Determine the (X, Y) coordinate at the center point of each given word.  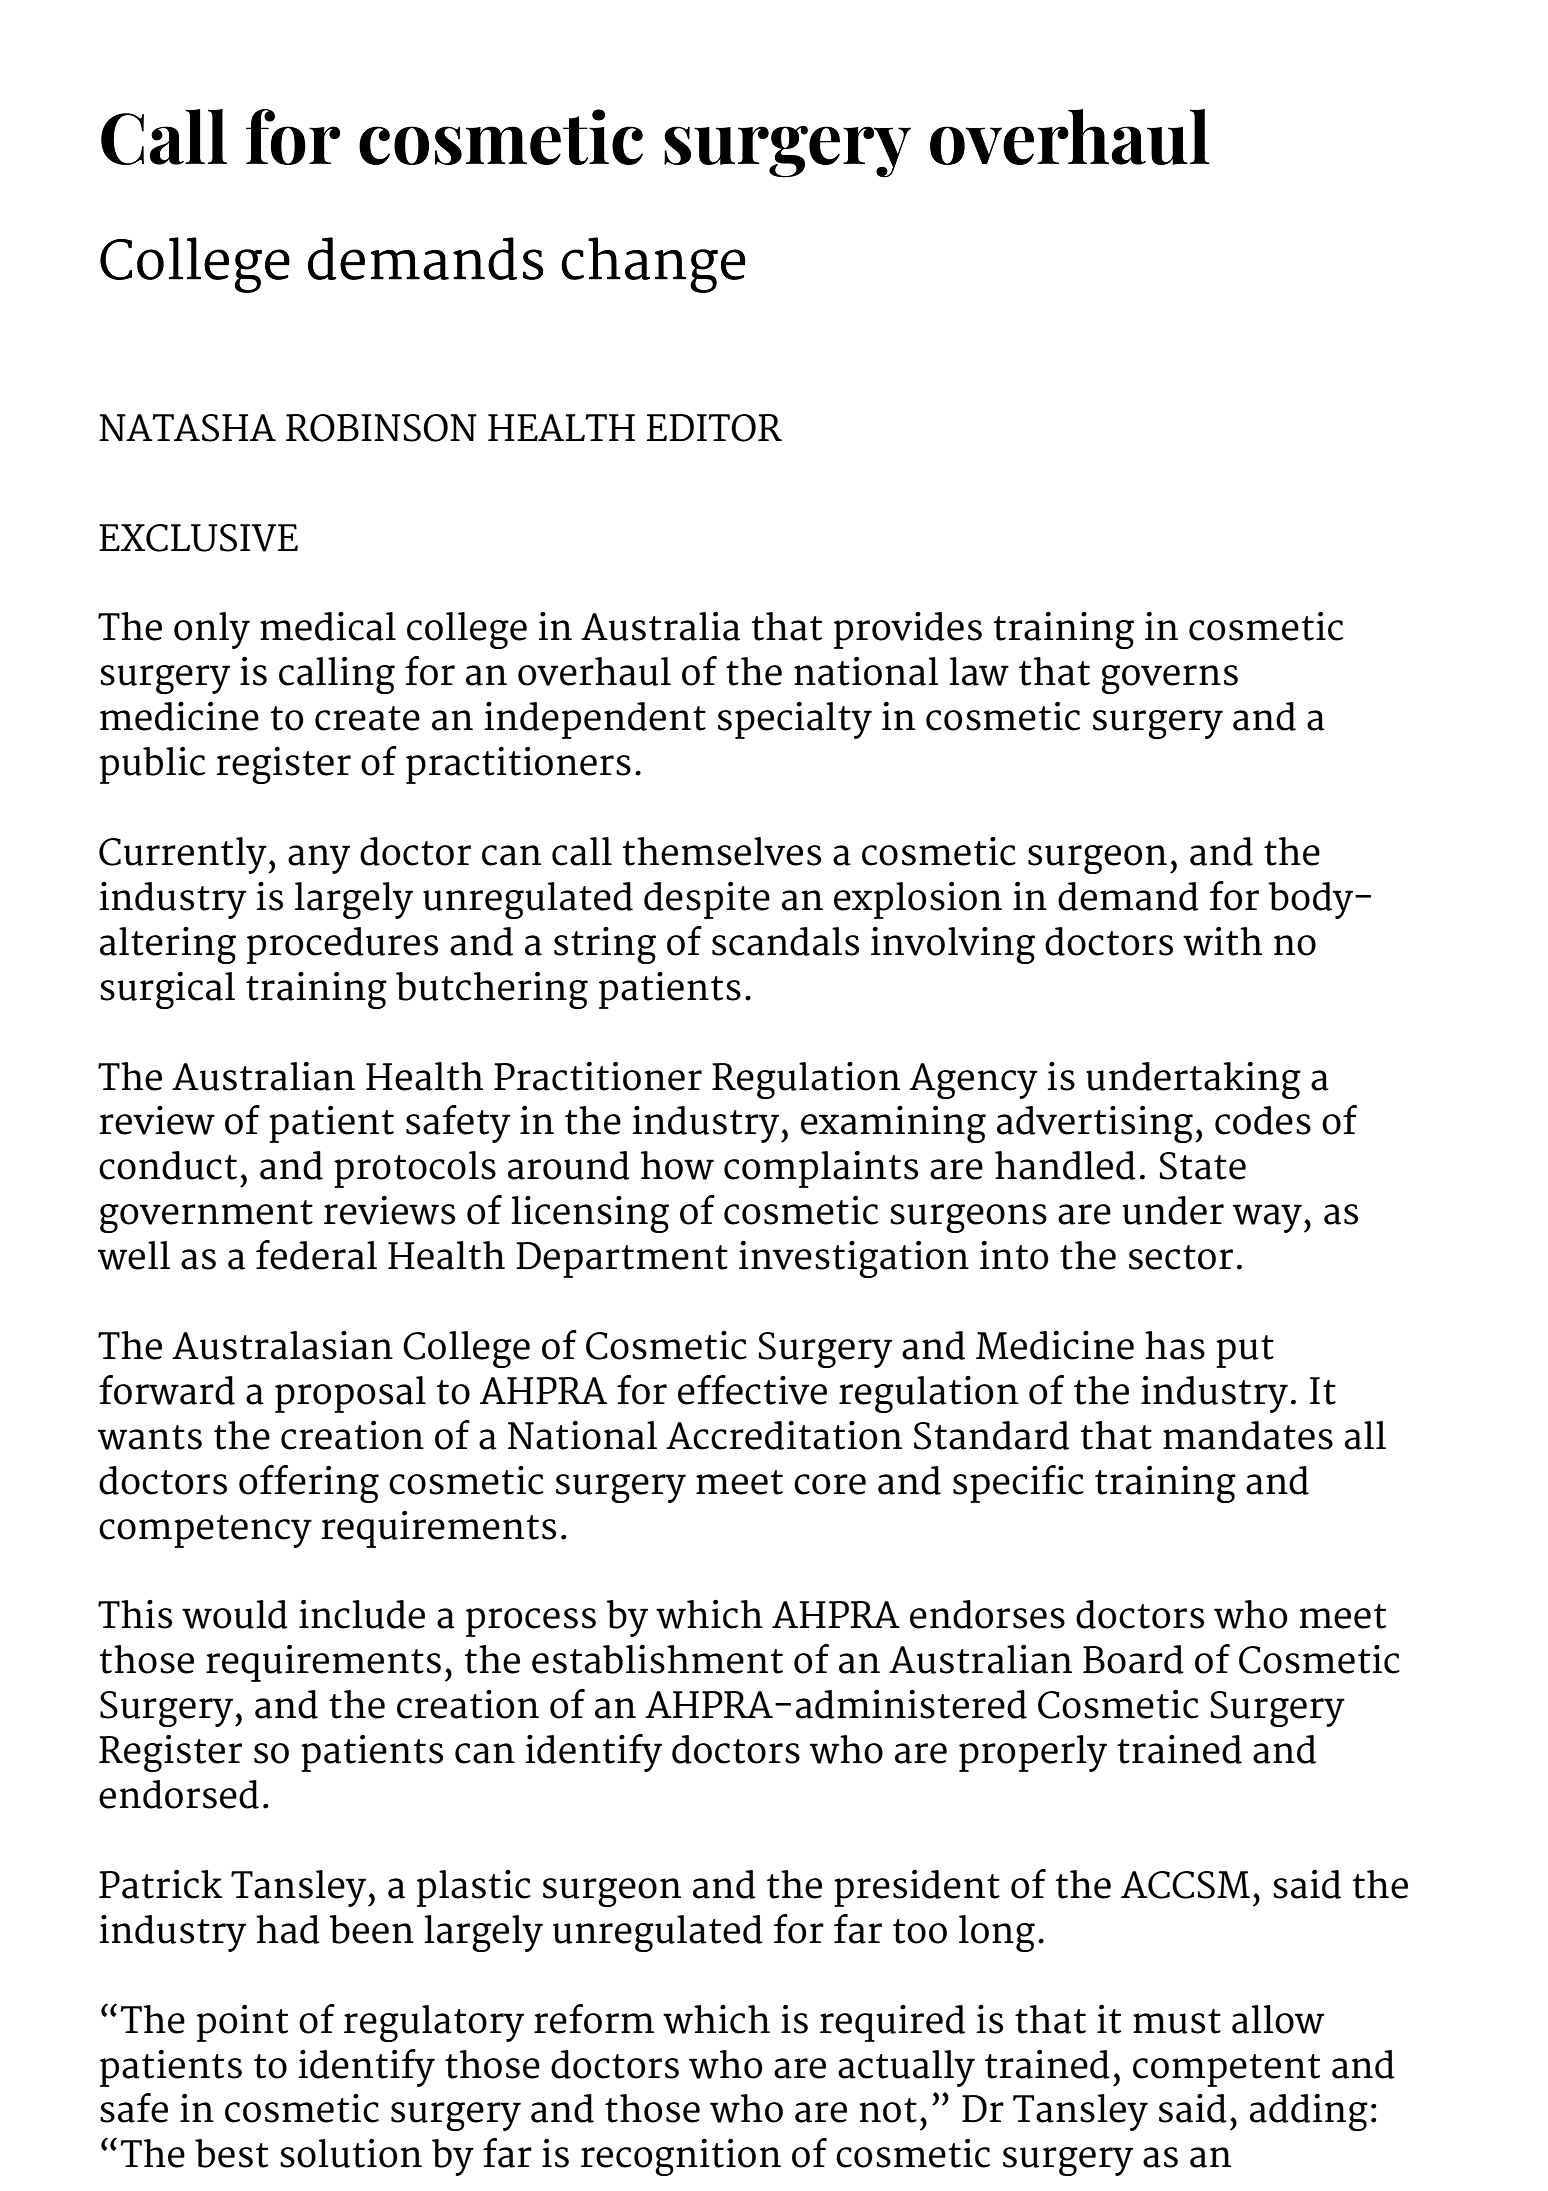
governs (1169, 679)
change (653, 265)
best (231, 2153)
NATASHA (187, 428)
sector (1181, 1257)
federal (316, 1255)
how (677, 1165)
